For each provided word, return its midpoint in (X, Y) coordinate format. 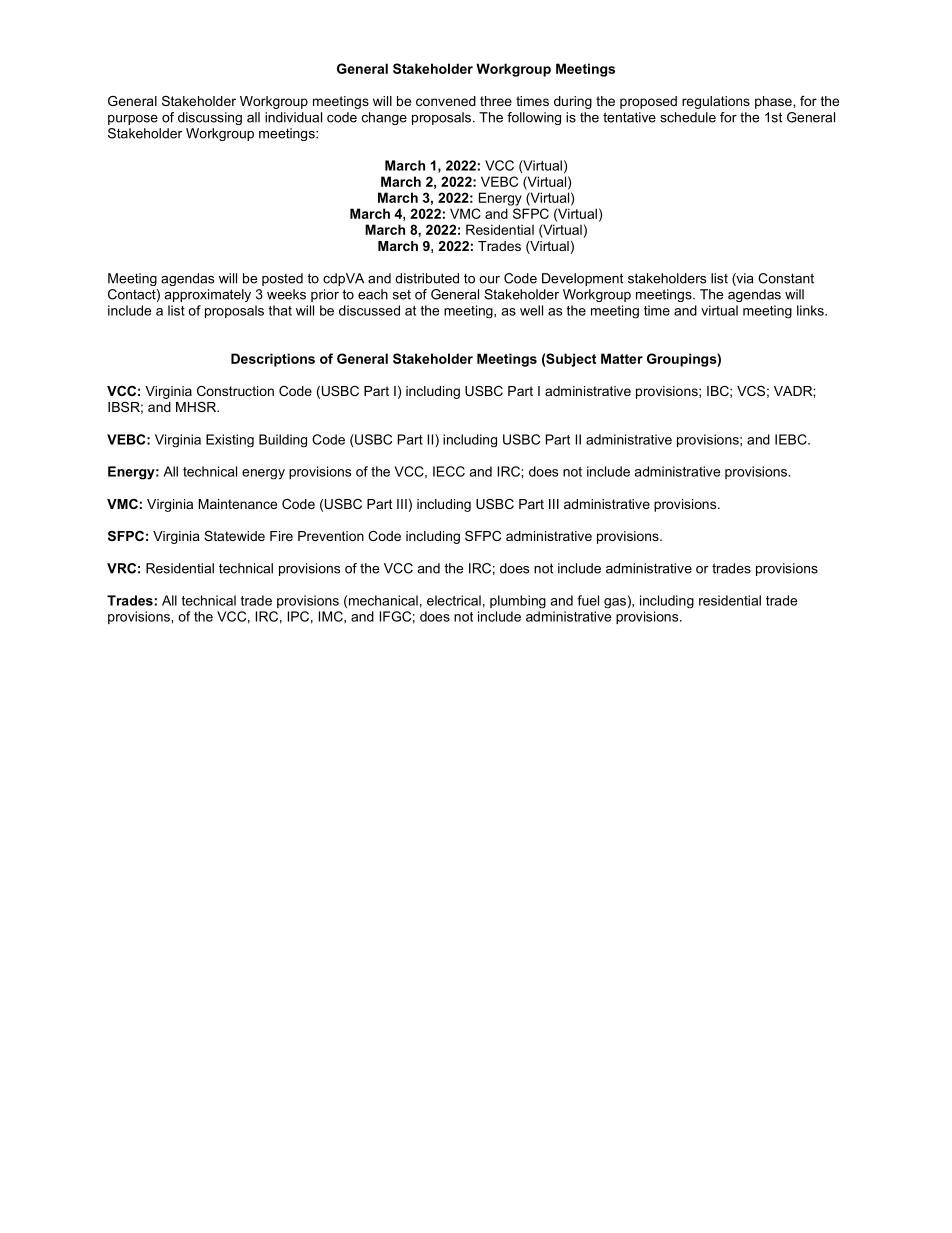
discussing (210, 118)
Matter (622, 358)
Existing (230, 440)
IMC (332, 616)
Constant (786, 278)
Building (283, 440)
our (489, 280)
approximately (207, 295)
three (496, 101)
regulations (716, 102)
